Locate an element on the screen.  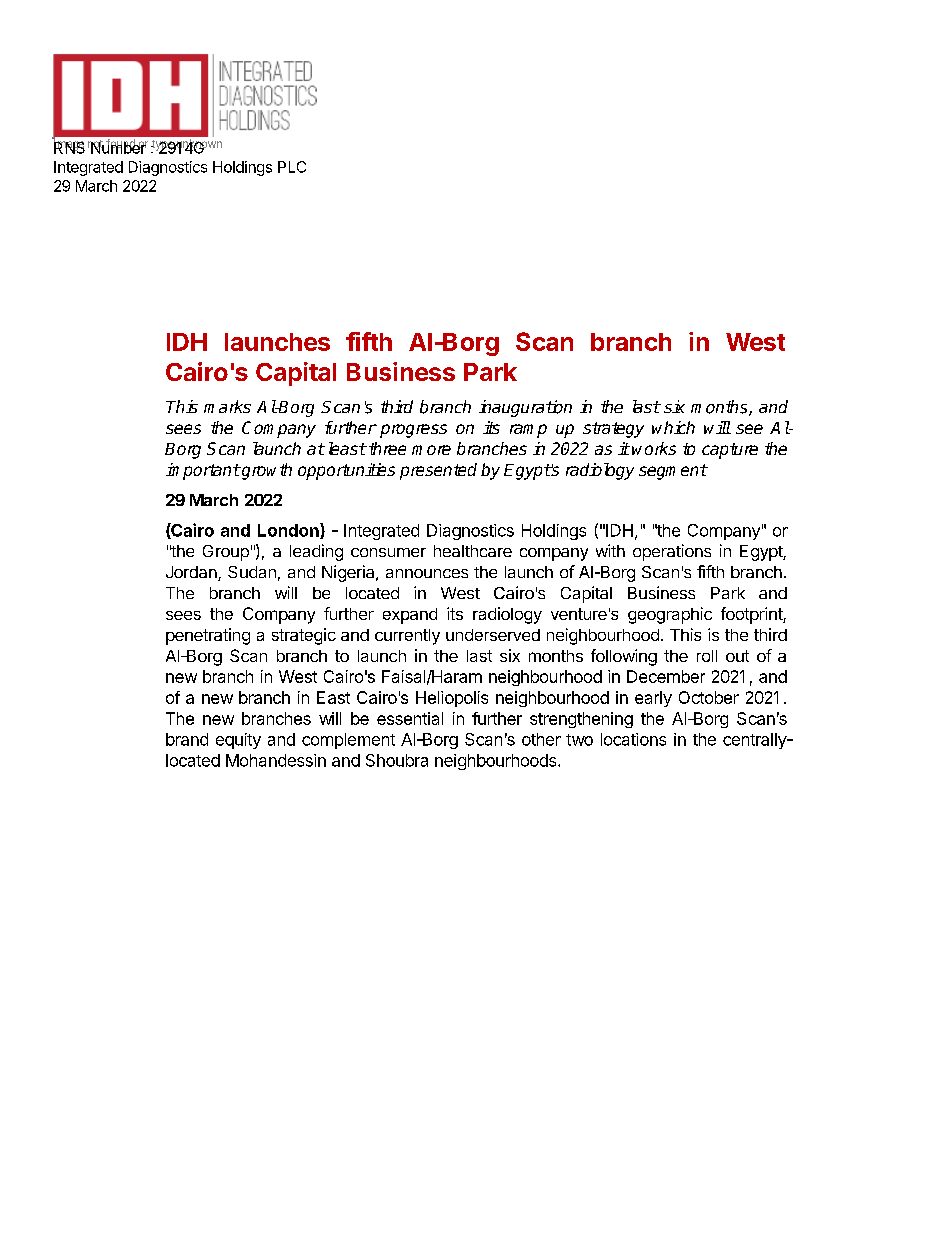
which is located at coordinates (673, 427).
